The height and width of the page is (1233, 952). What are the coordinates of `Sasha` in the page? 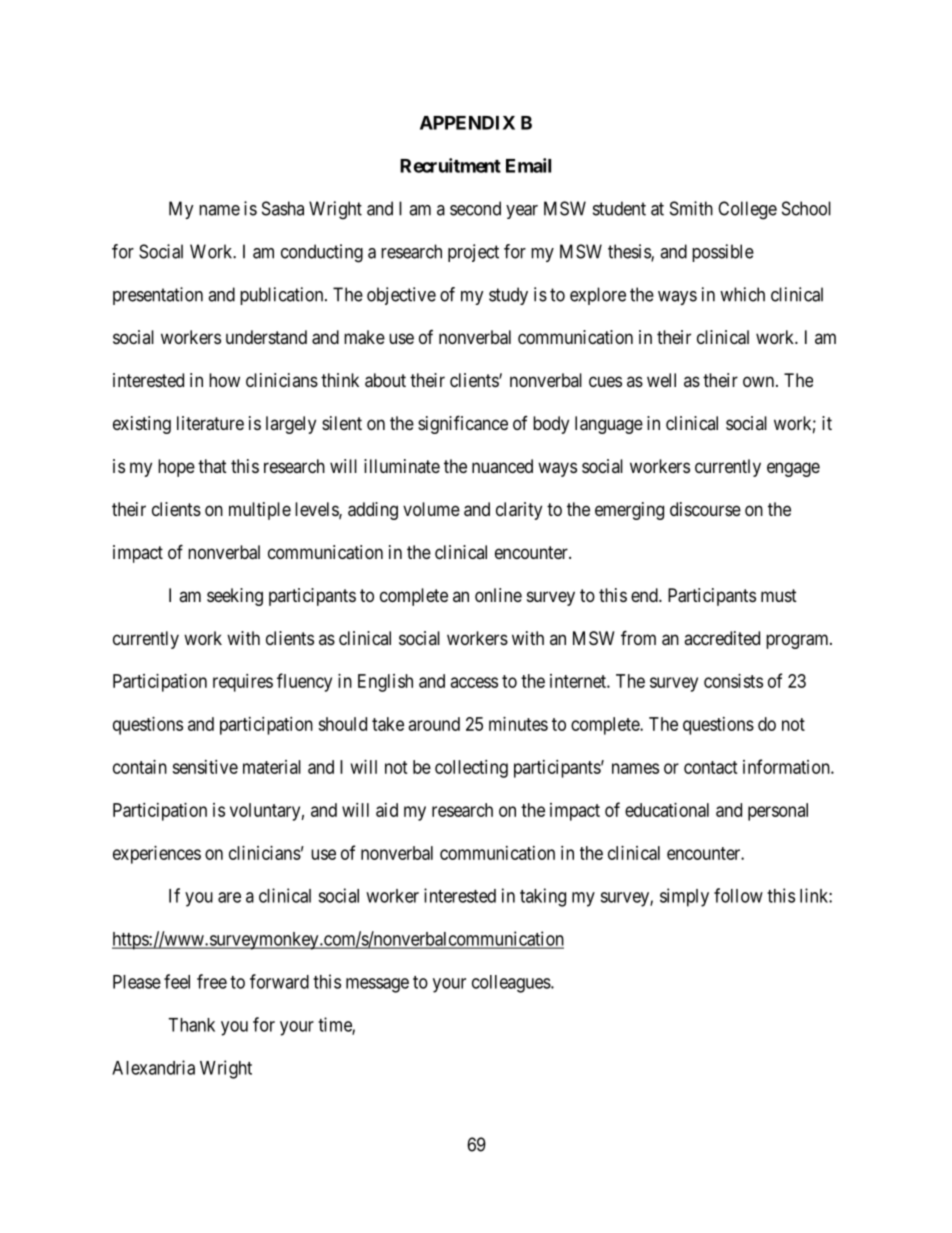 It's located at (283, 208).
